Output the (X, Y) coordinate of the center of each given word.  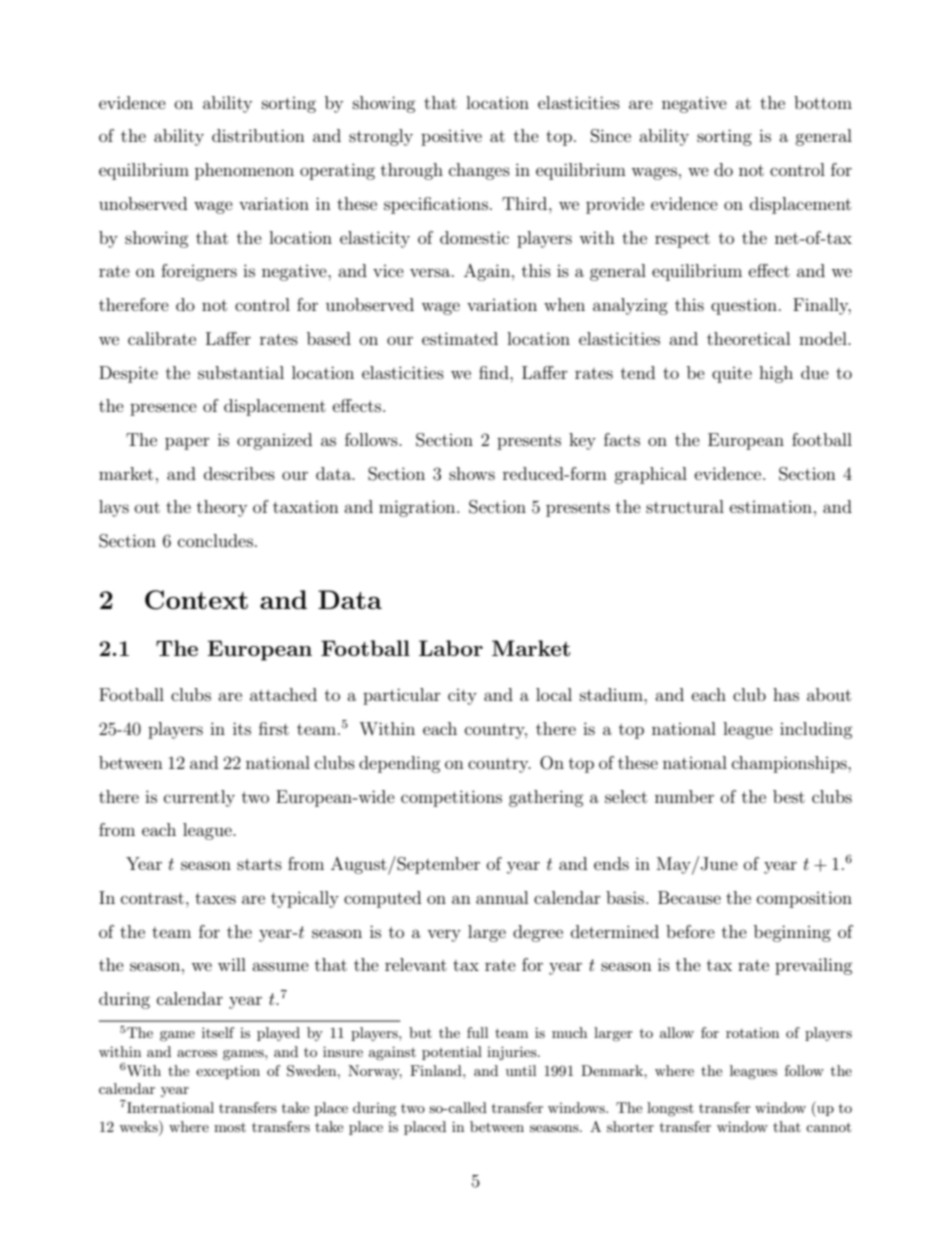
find (495, 372)
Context (196, 600)
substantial (241, 372)
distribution (258, 135)
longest (670, 1109)
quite (732, 375)
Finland (437, 1070)
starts (259, 864)
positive (451, 137)
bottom (823, 102)
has (786, 694)
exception (228, 1072)
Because (689, 897)
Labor (451, 648)
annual (502, 897)
